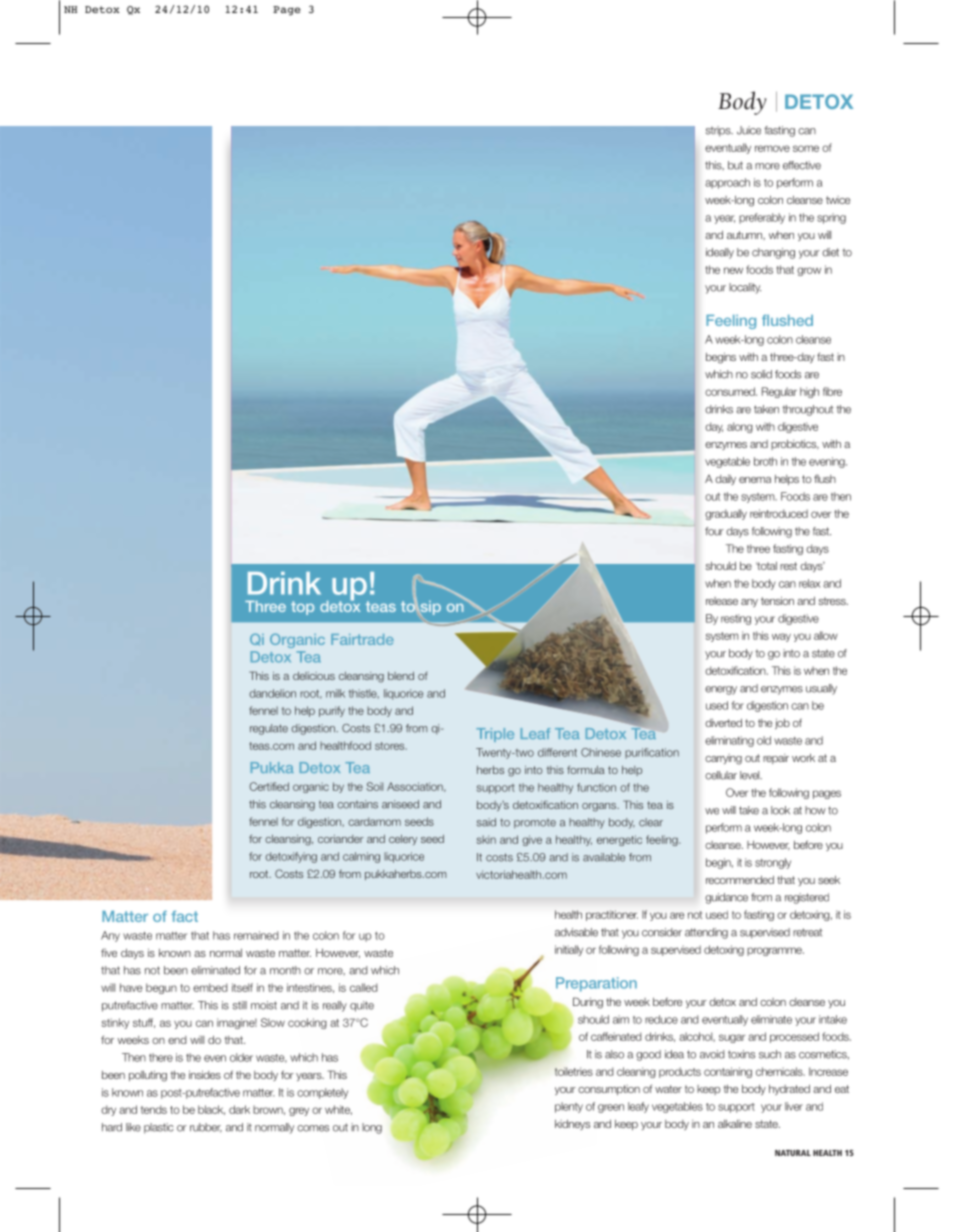 The height and width of the document is (1232, 955). I want to click on Regular, so click(779, 392).
